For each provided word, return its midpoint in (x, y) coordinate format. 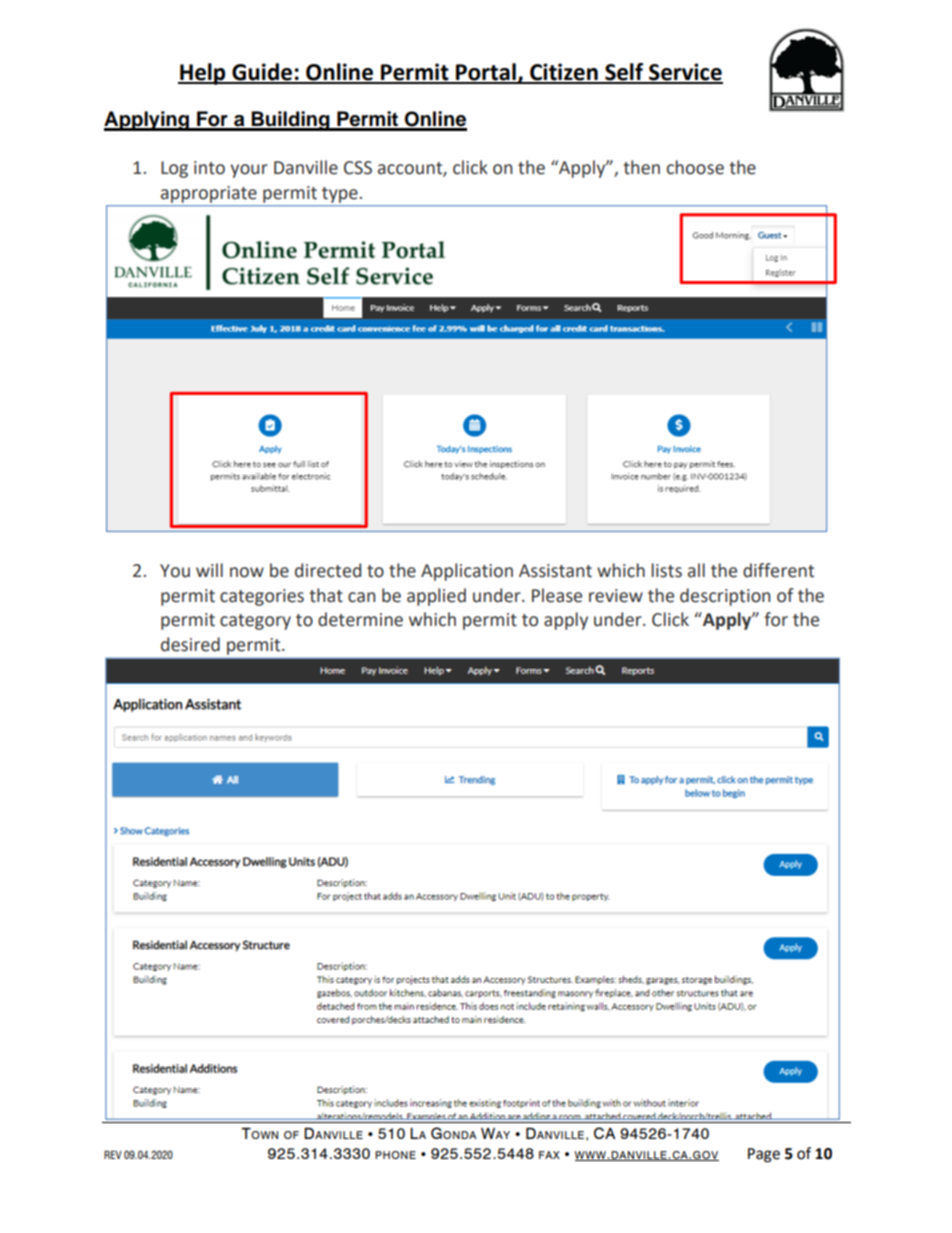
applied (436, 597)
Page (764, 1155)
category (255, 622)
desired (190, 644)
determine (360, 619)
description (725, 597)
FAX (549, 1155)
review (616, 596)
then (641, 167)
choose (695, 167)
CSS (358, 168)
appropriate (209, 194)
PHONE (395, 1155)
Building (290, 121)
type (340, 195)
